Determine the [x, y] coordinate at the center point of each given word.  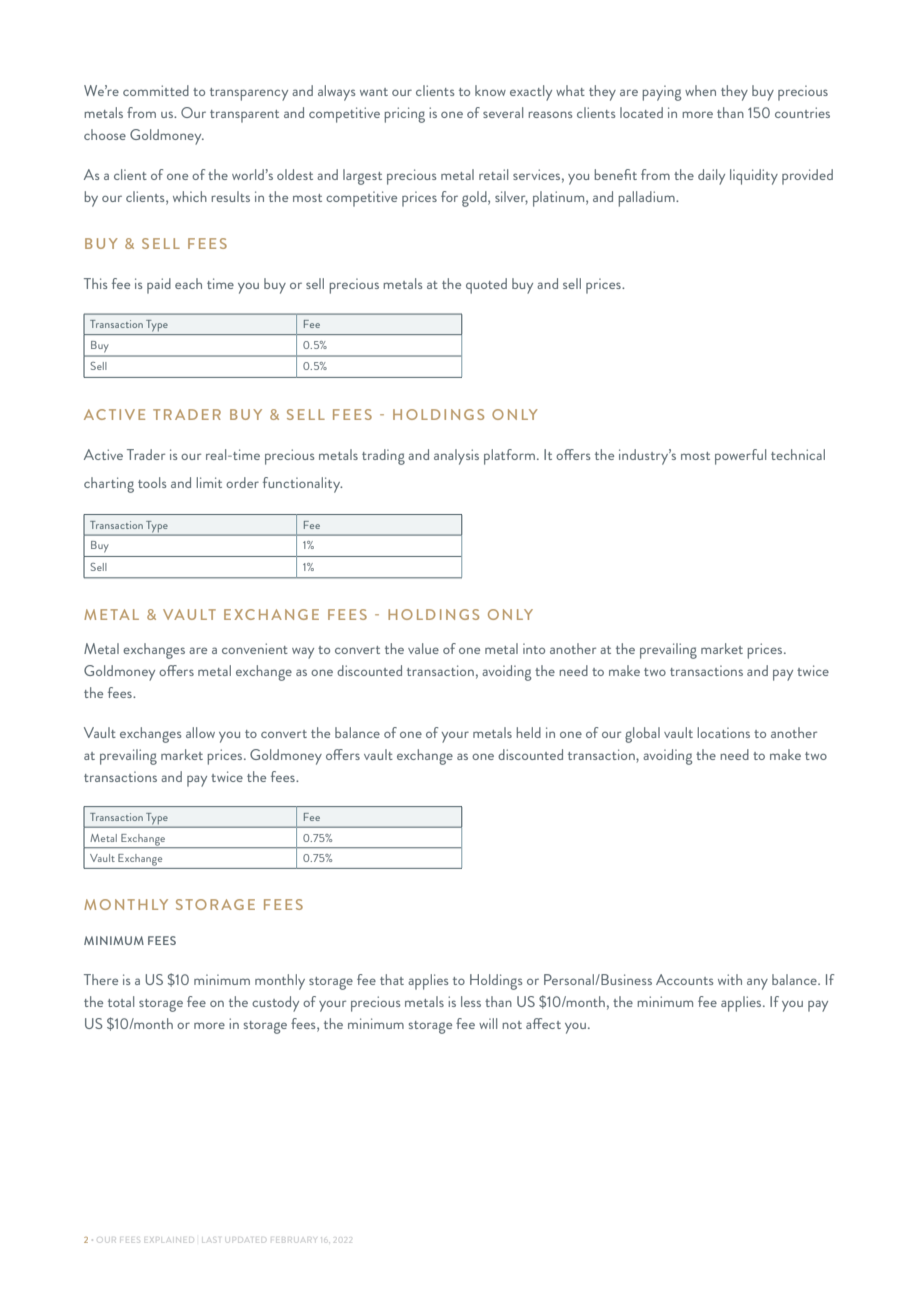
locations [724, 732]
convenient [255, 648]
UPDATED [245, 1241]
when [700, 90]
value [423, 648]
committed [156, 90]
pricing [405, 115]
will [488, 1023]
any [757, 984]
